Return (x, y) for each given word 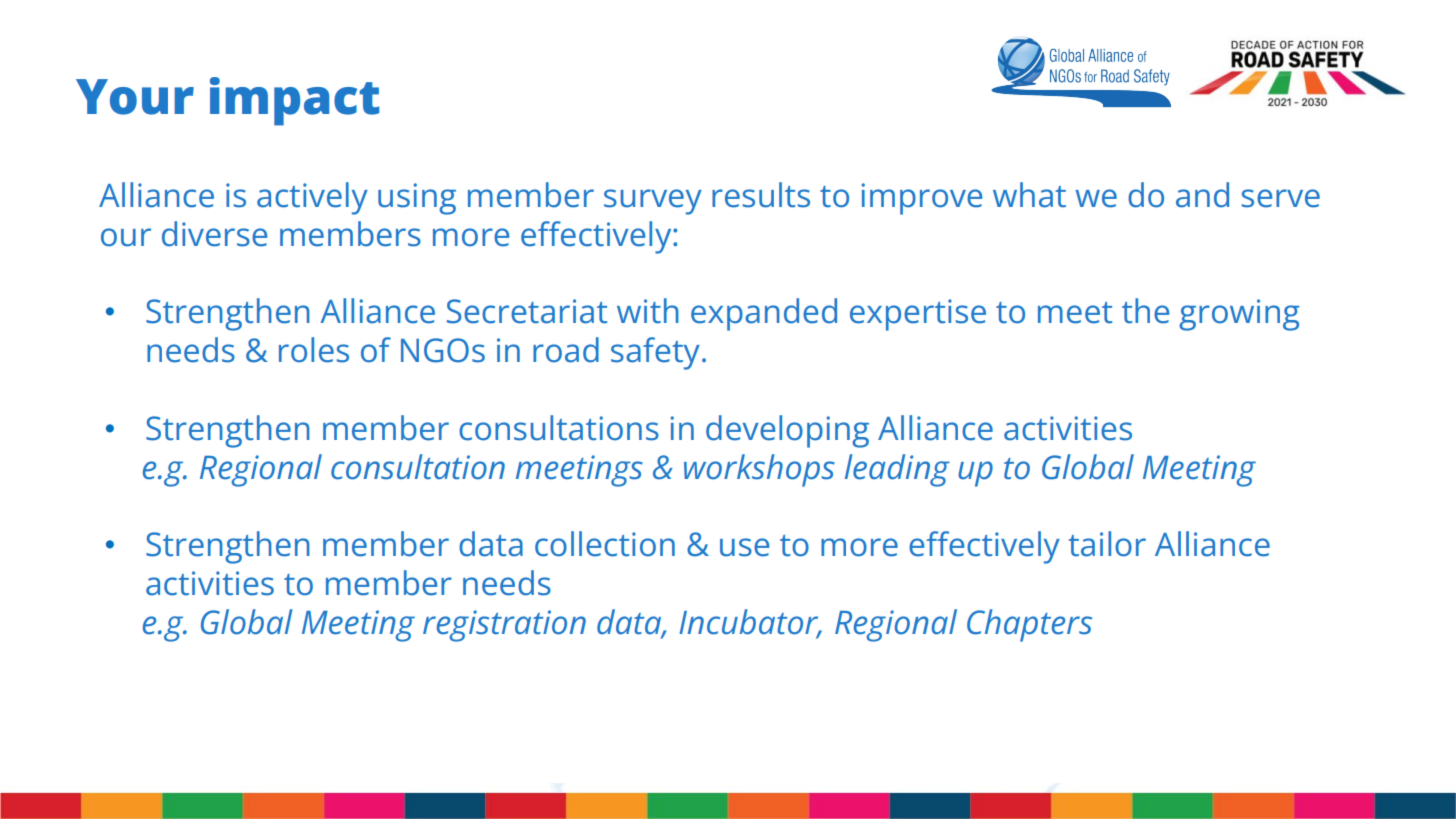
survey (653, 202)
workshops (759, 470)
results (761, 195)
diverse (214, 234)
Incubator (750, 623)
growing (1239, 315)
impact (295, 101)
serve (1281, 198)
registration (504, 626)
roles (314, 350)
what (1029, 195)
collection (605, 544)
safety (655, 353)
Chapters (1029, 625)
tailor (1107, 544)
